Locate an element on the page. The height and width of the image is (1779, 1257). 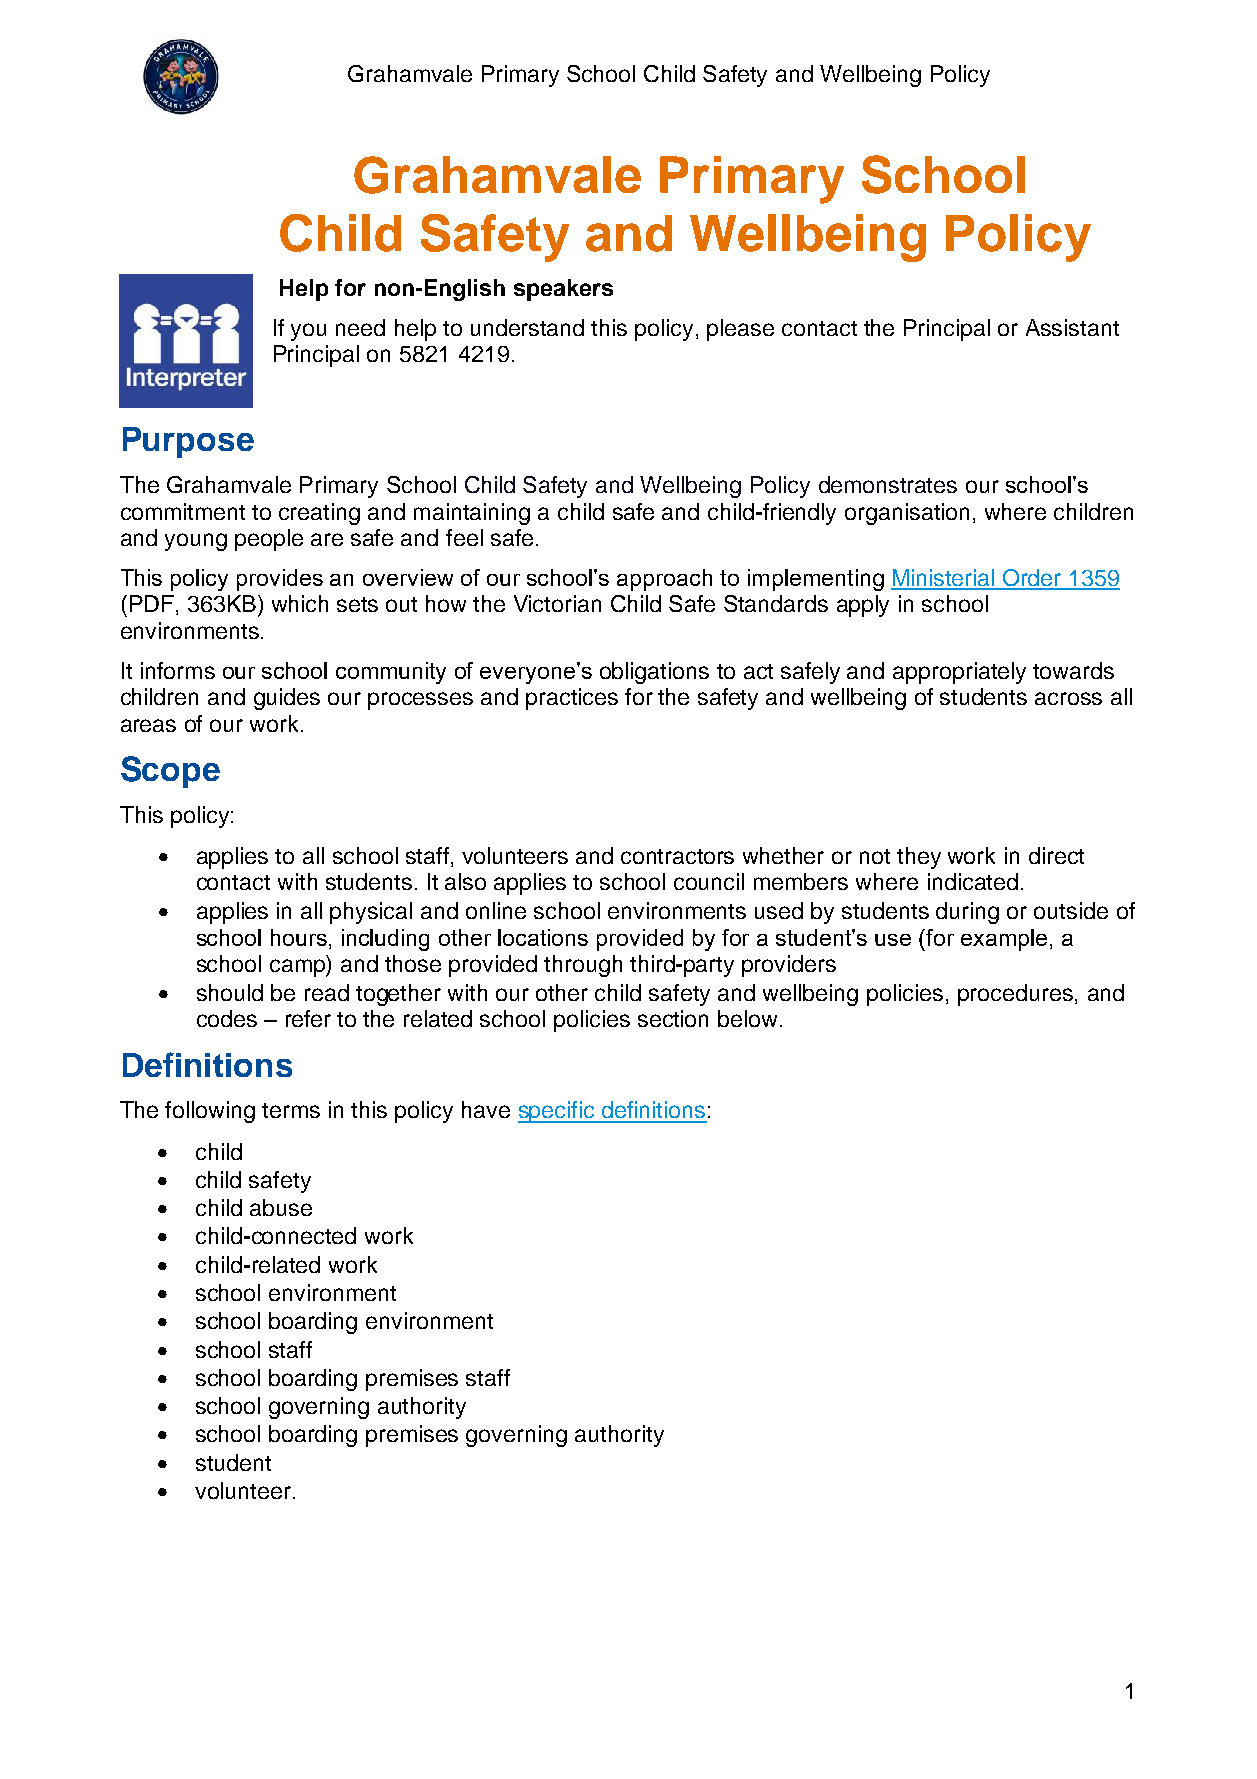
which is located at coordinates (300, 603).
